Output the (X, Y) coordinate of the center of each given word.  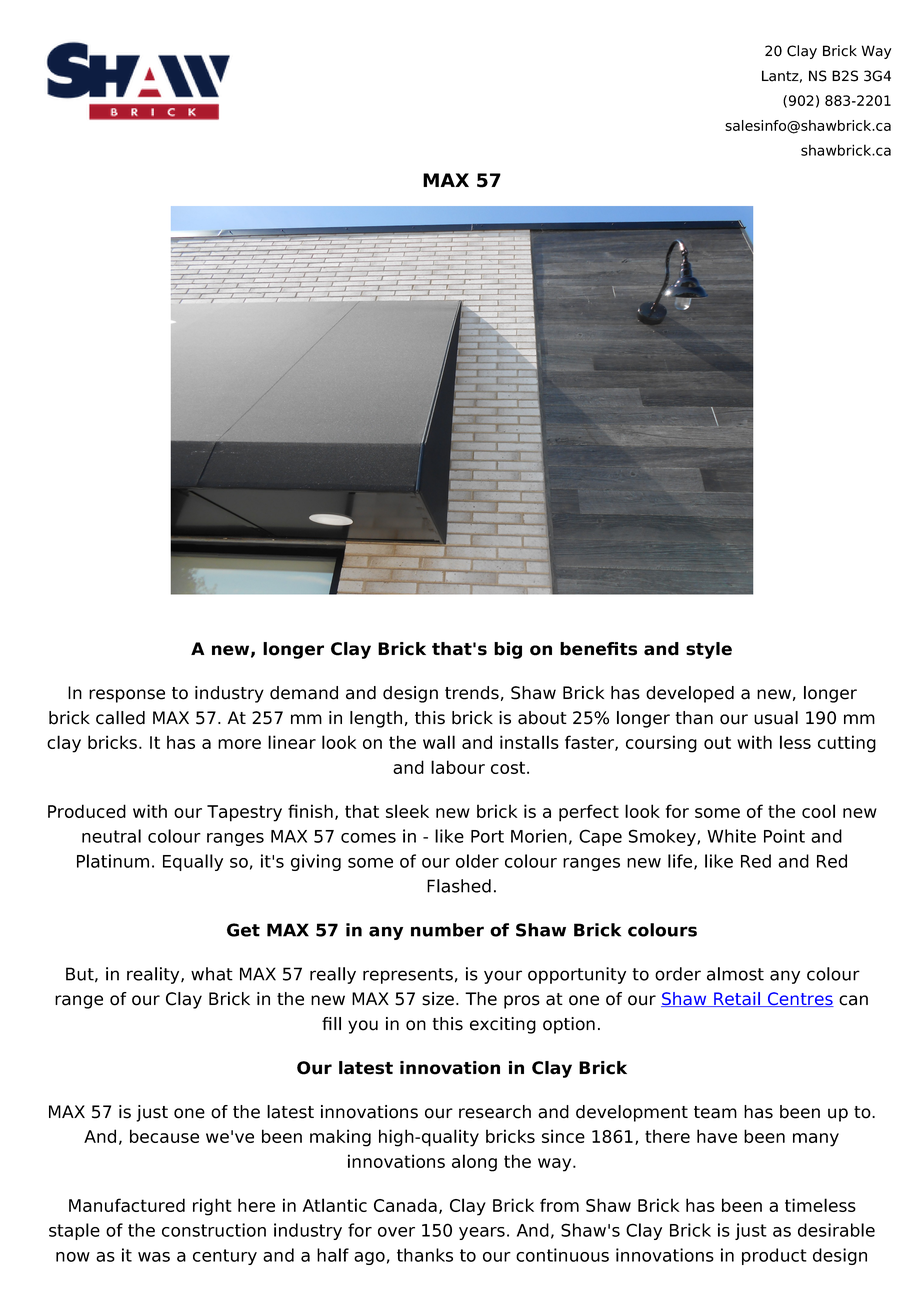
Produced (87, 811)
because (164, 1136)
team (715, 1112)
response (127, 696)
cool (818, 811)
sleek (407, 811)
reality (154, 975)
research (495, 1112)
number (447, 930)
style (709, 650)
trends (472, 693)
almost (735, 974)
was (154, 1257)
